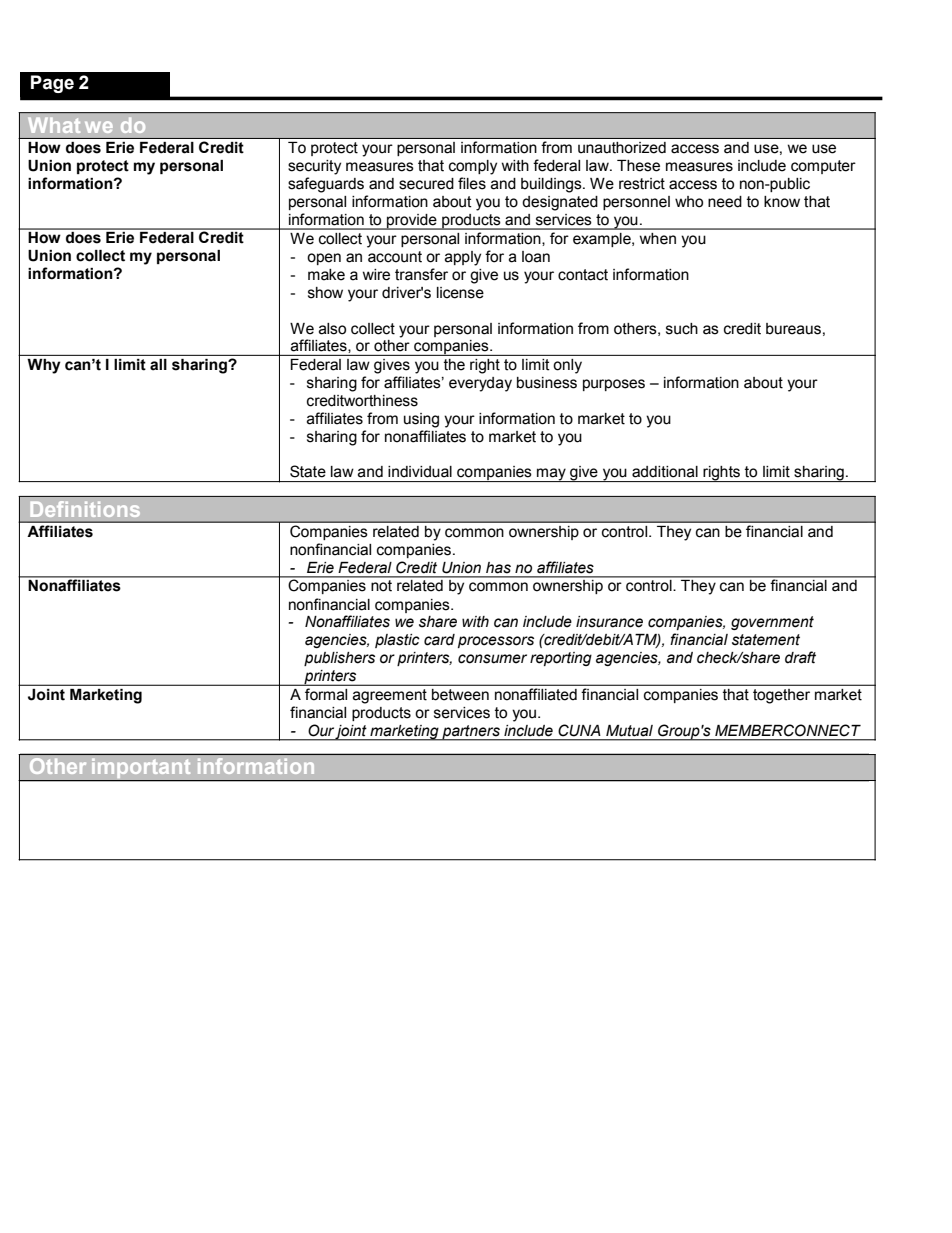 Image resolution: width=952 pixels, height=1233 pixels. Describe the element at coordinates (158, 364) in the screenshot. I see `all` at that location.
